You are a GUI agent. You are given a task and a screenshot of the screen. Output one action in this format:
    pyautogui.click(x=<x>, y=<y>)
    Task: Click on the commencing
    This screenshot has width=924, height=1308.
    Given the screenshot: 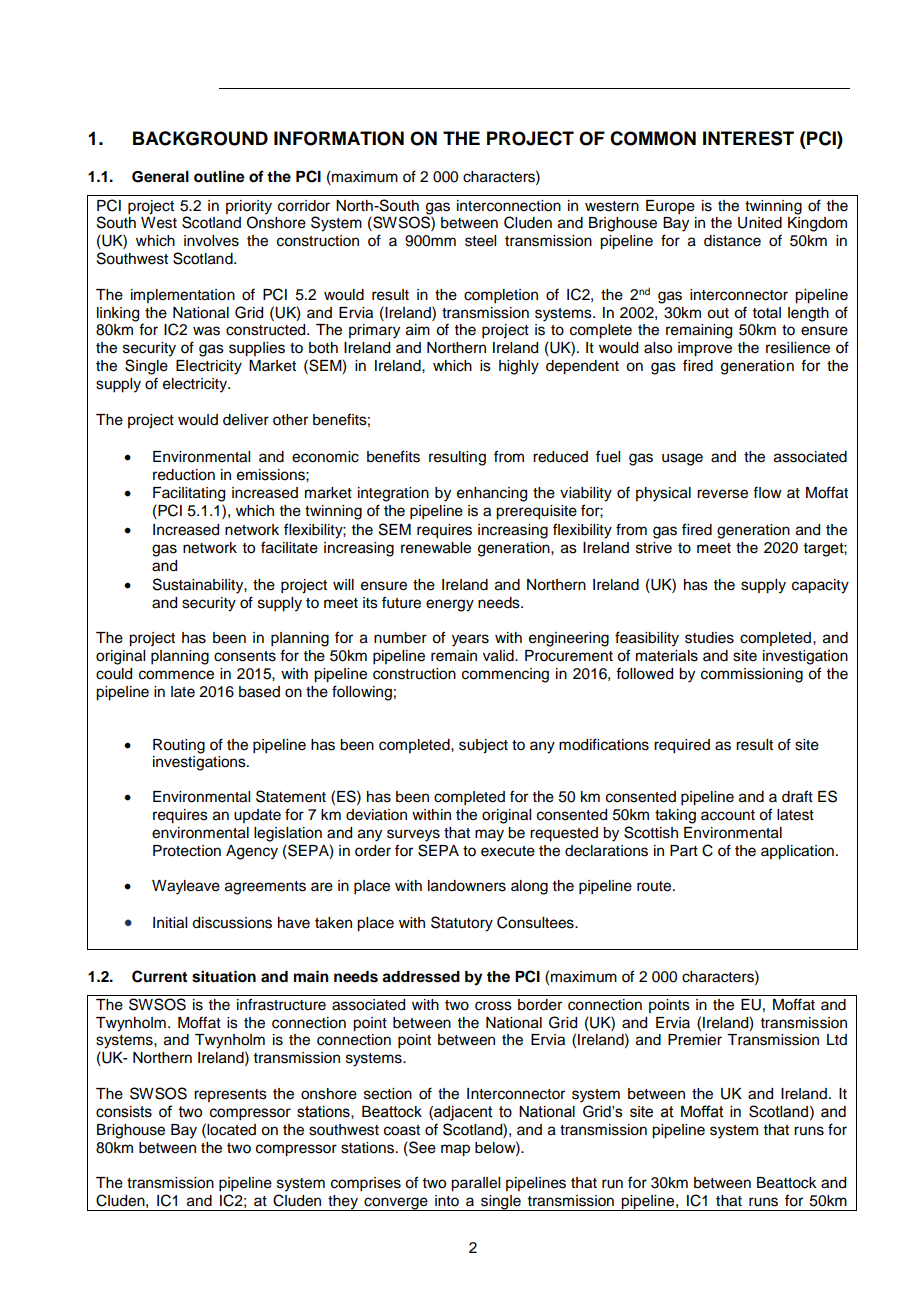 What is the action you would take?
    pyautogui.click(x=505, y=675)
